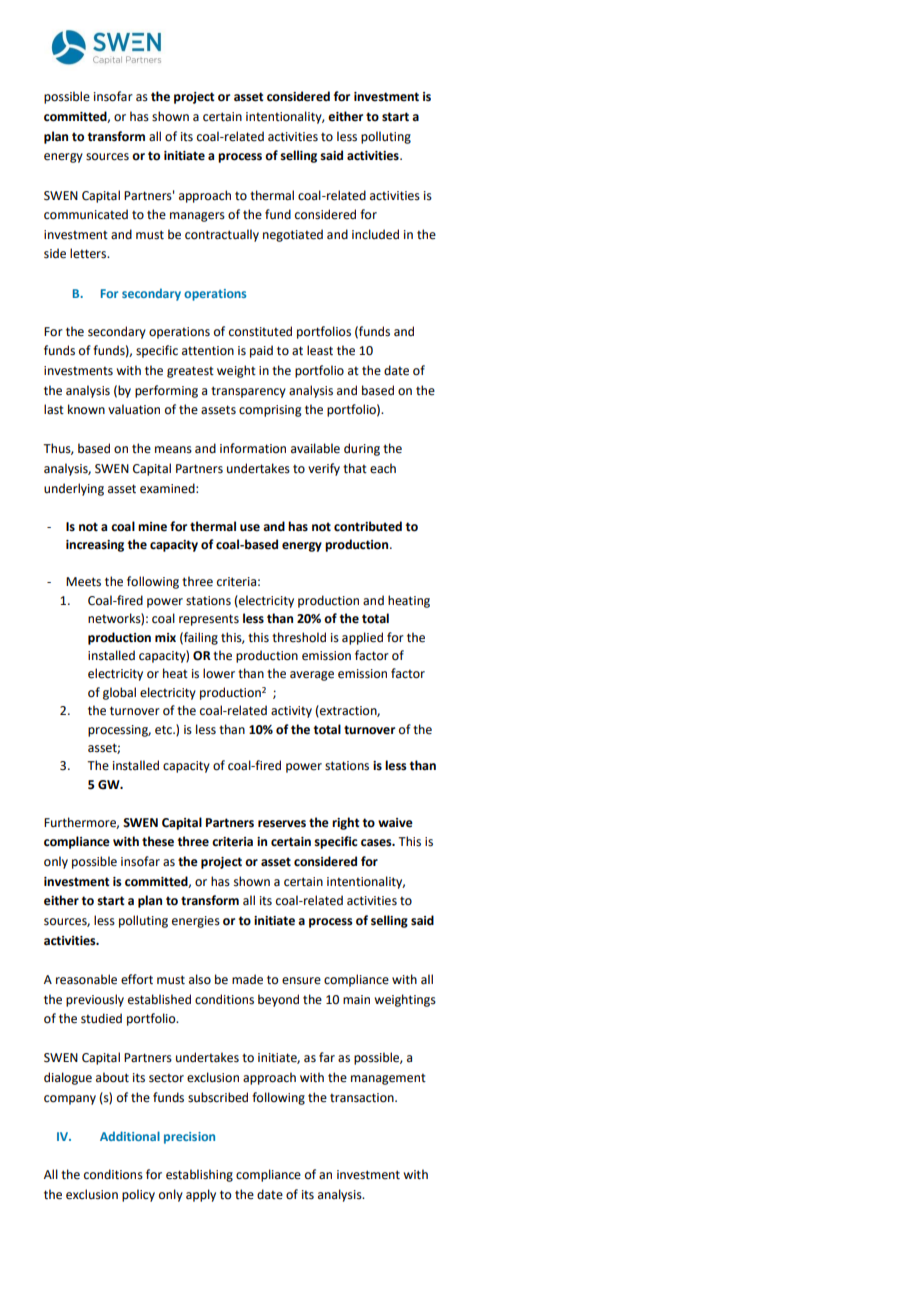  I want to click on lower, so click(219, 673).
